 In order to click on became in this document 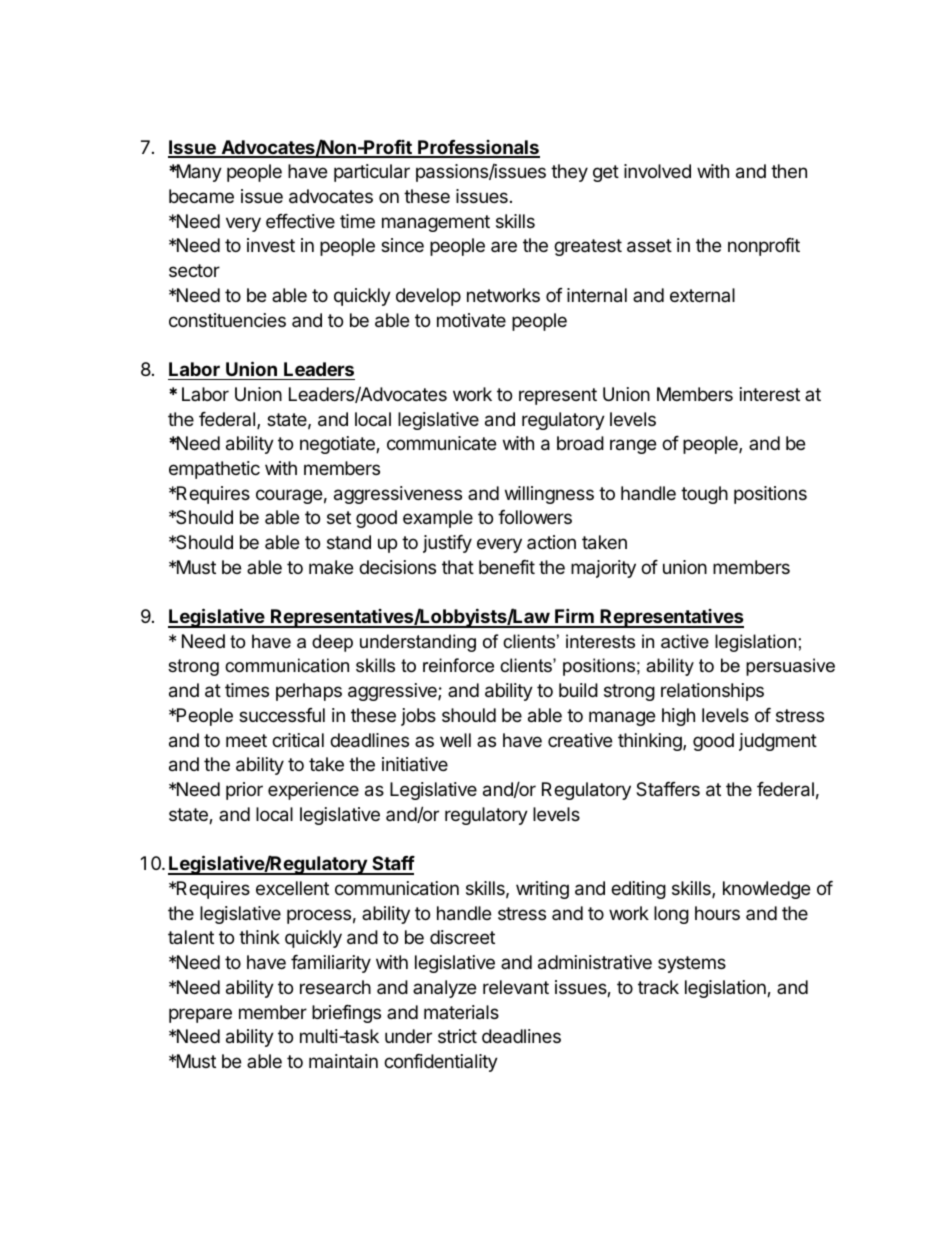, I will do `click(201, 196)`.
